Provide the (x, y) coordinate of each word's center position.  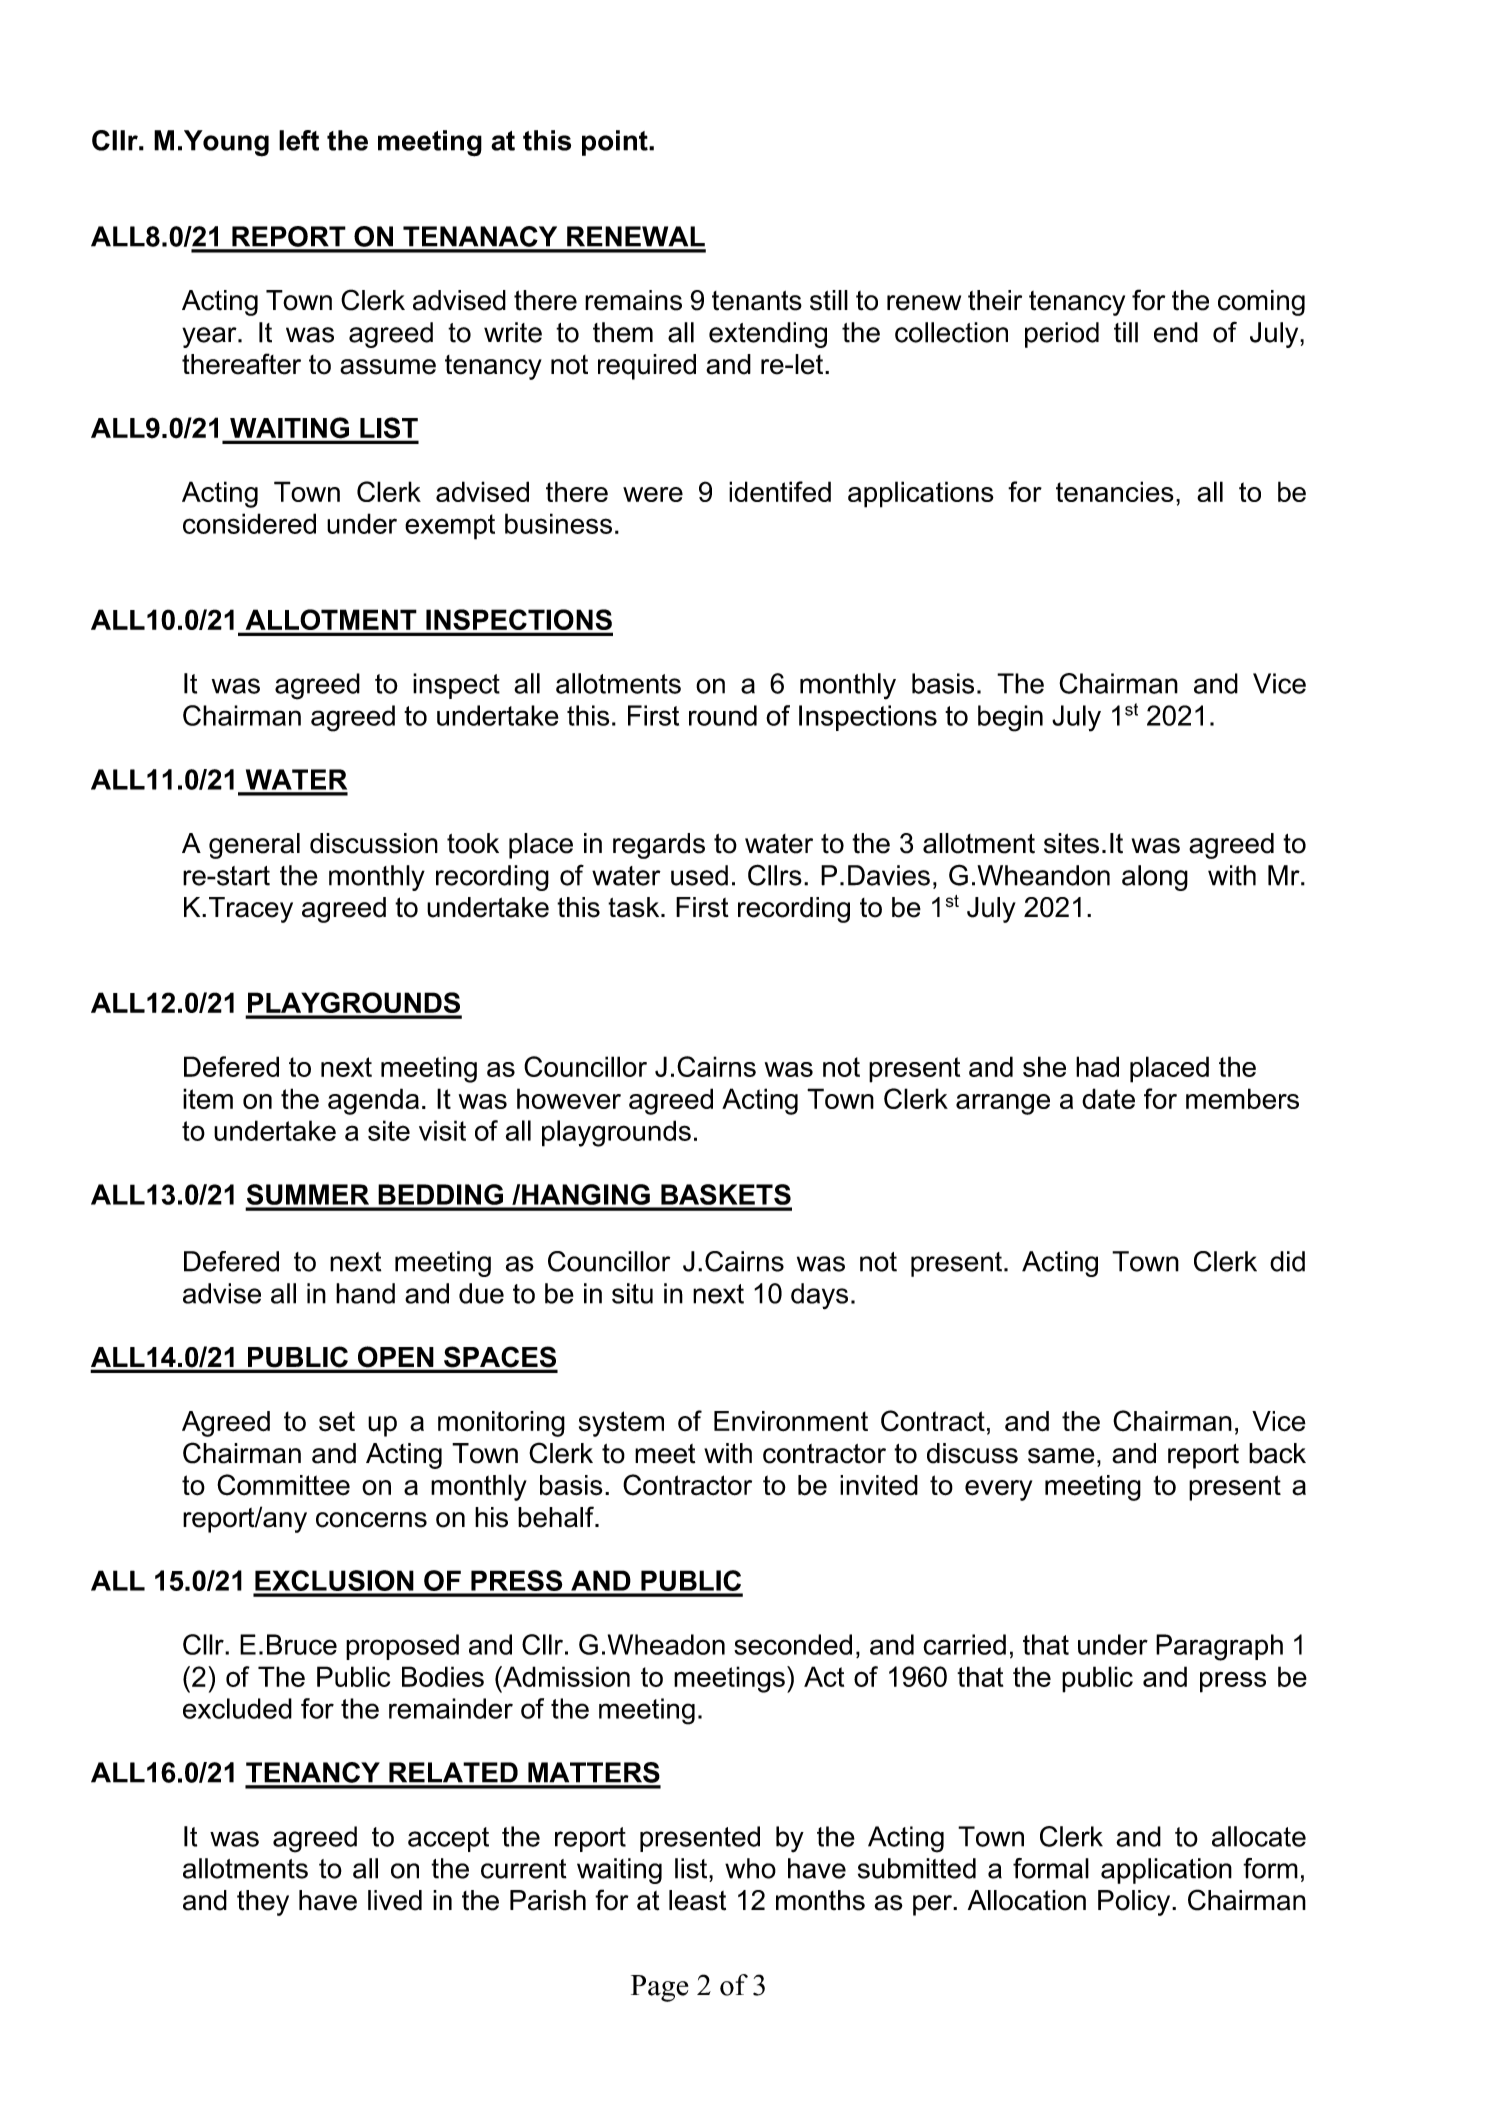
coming (1261, 303)
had (1097, 1066)
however (569, 1098)
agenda (373, 1101)
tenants (757, 301)
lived (395, 1900)
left (299, 140)
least (697, 1900)
